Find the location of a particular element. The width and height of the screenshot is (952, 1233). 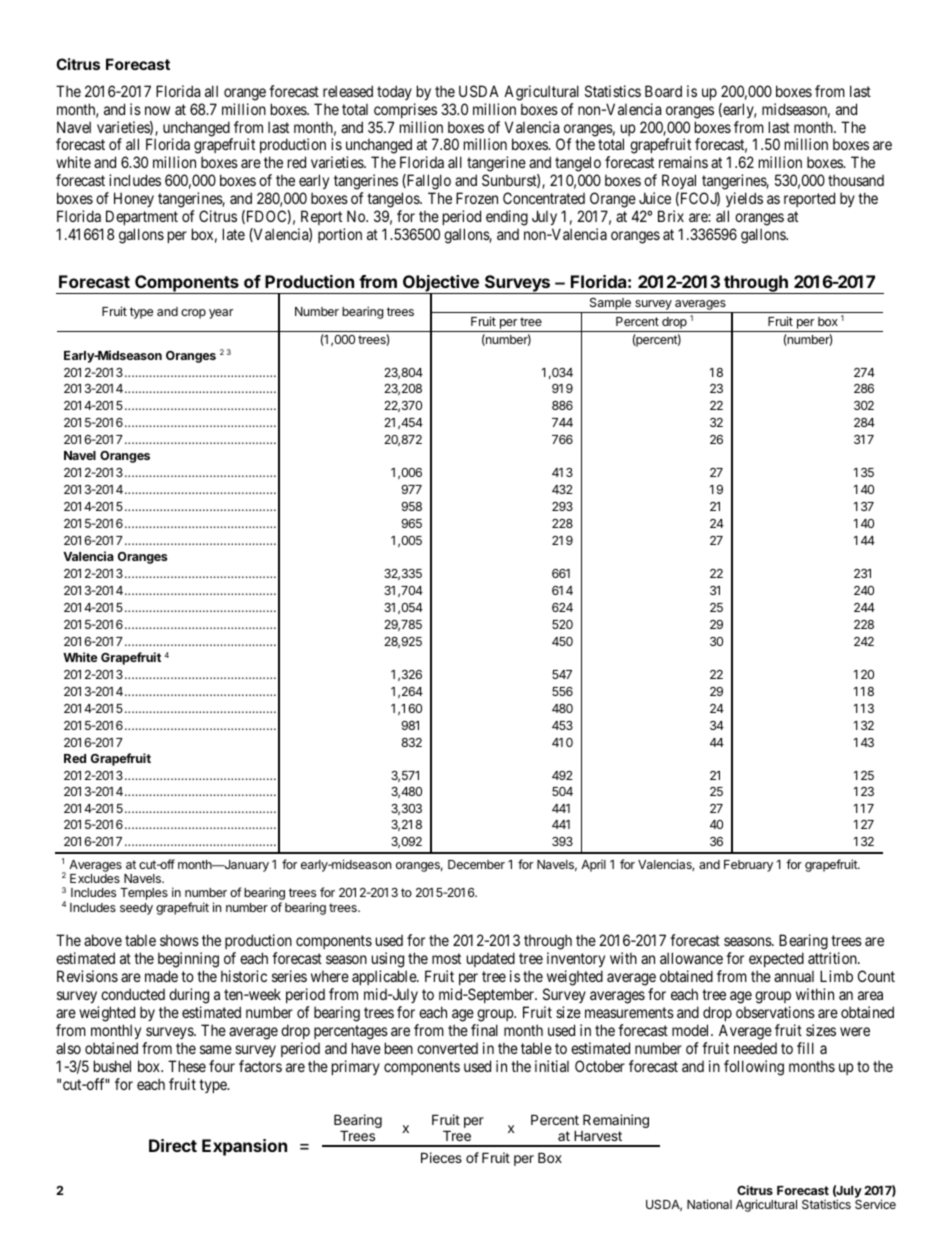

Temples is located at coordinates (144, 894).
